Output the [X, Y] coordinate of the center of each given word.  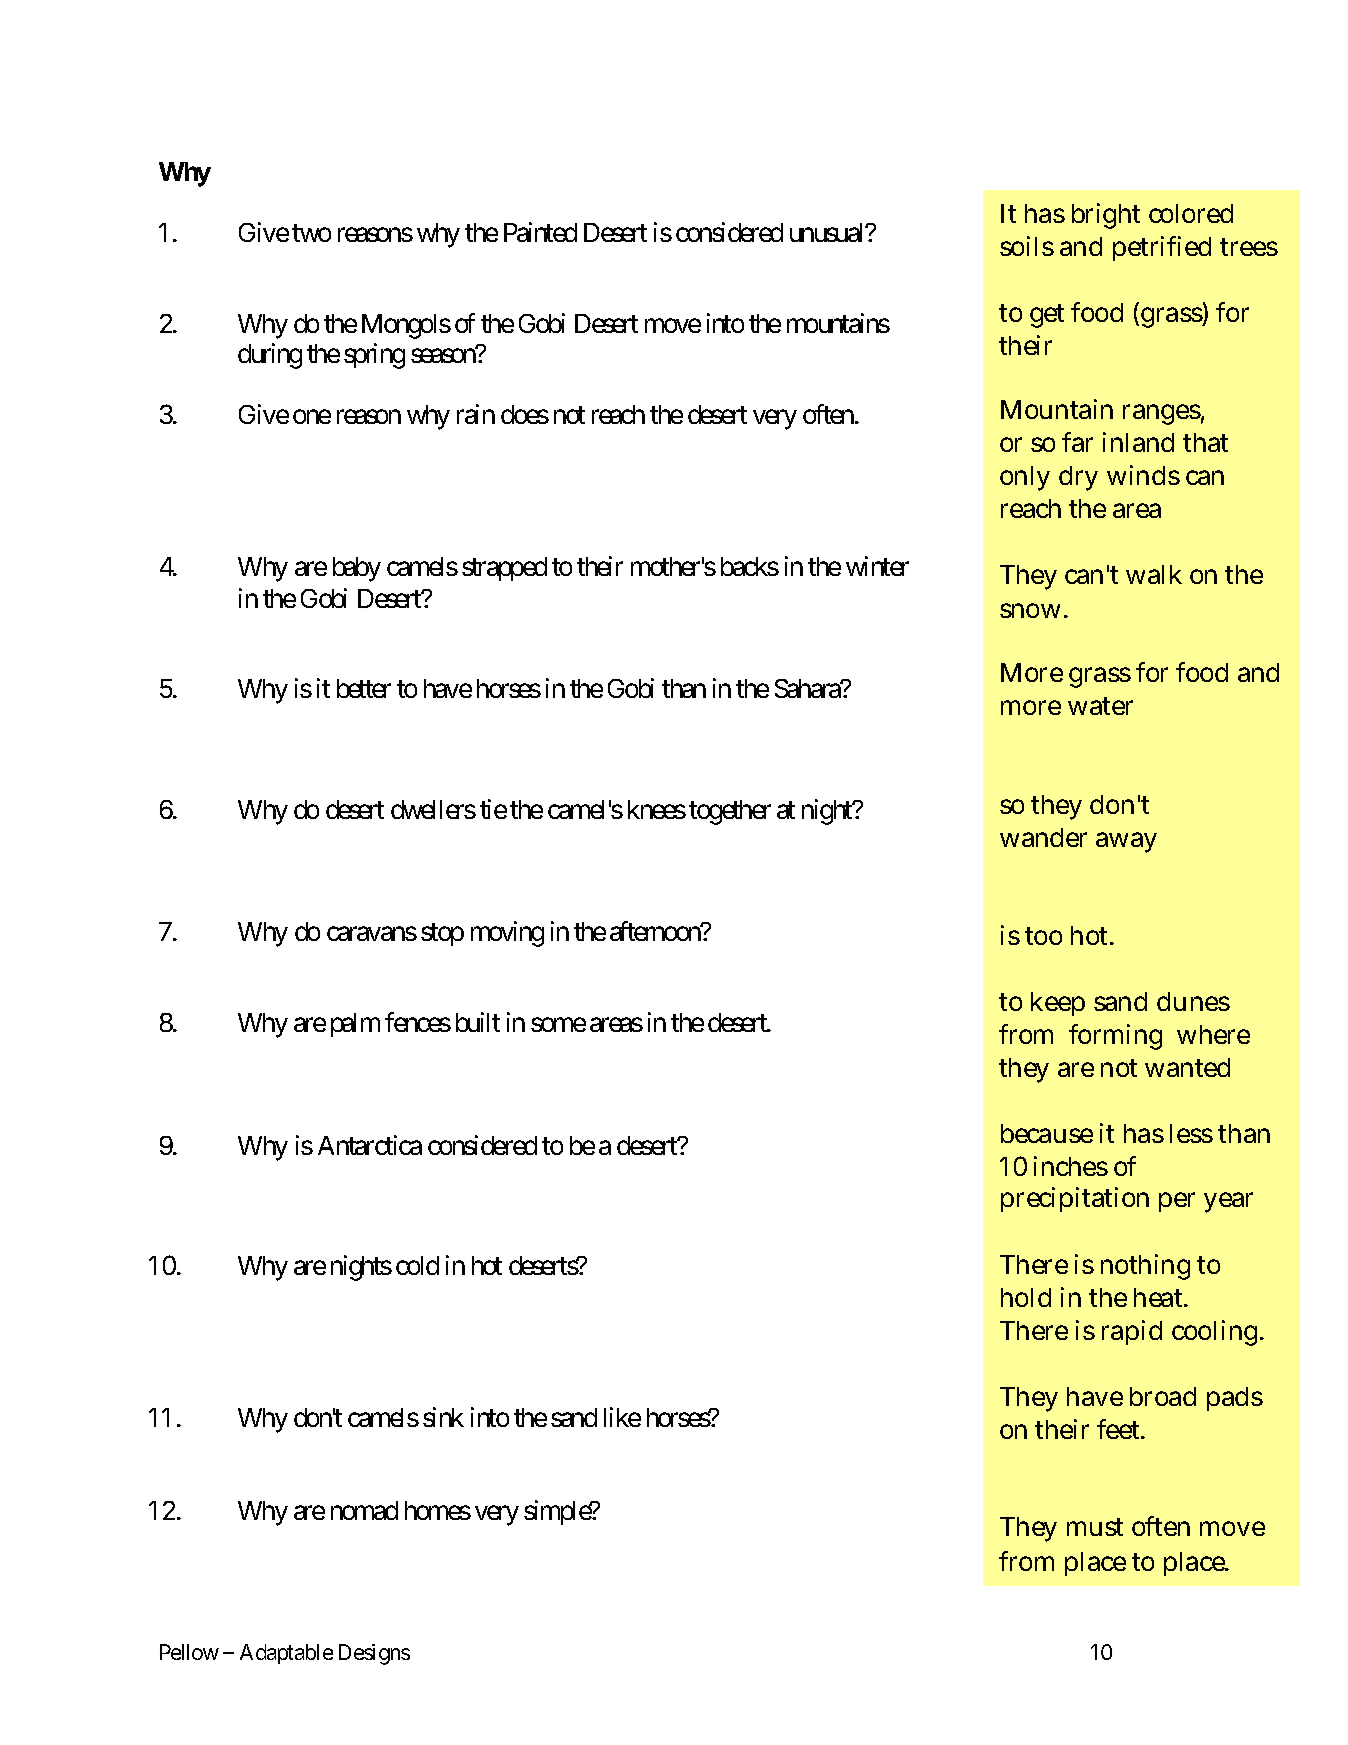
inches [1071, 1166]
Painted [540, 232]
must [1095, 1527]
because [1047, 1133]
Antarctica [370, 1145]
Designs [374, 1654]
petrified [1162, 248]
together [730, 812]
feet [1120, 1429]
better [364, 688]
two [311, 233]
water [1100, 706]
